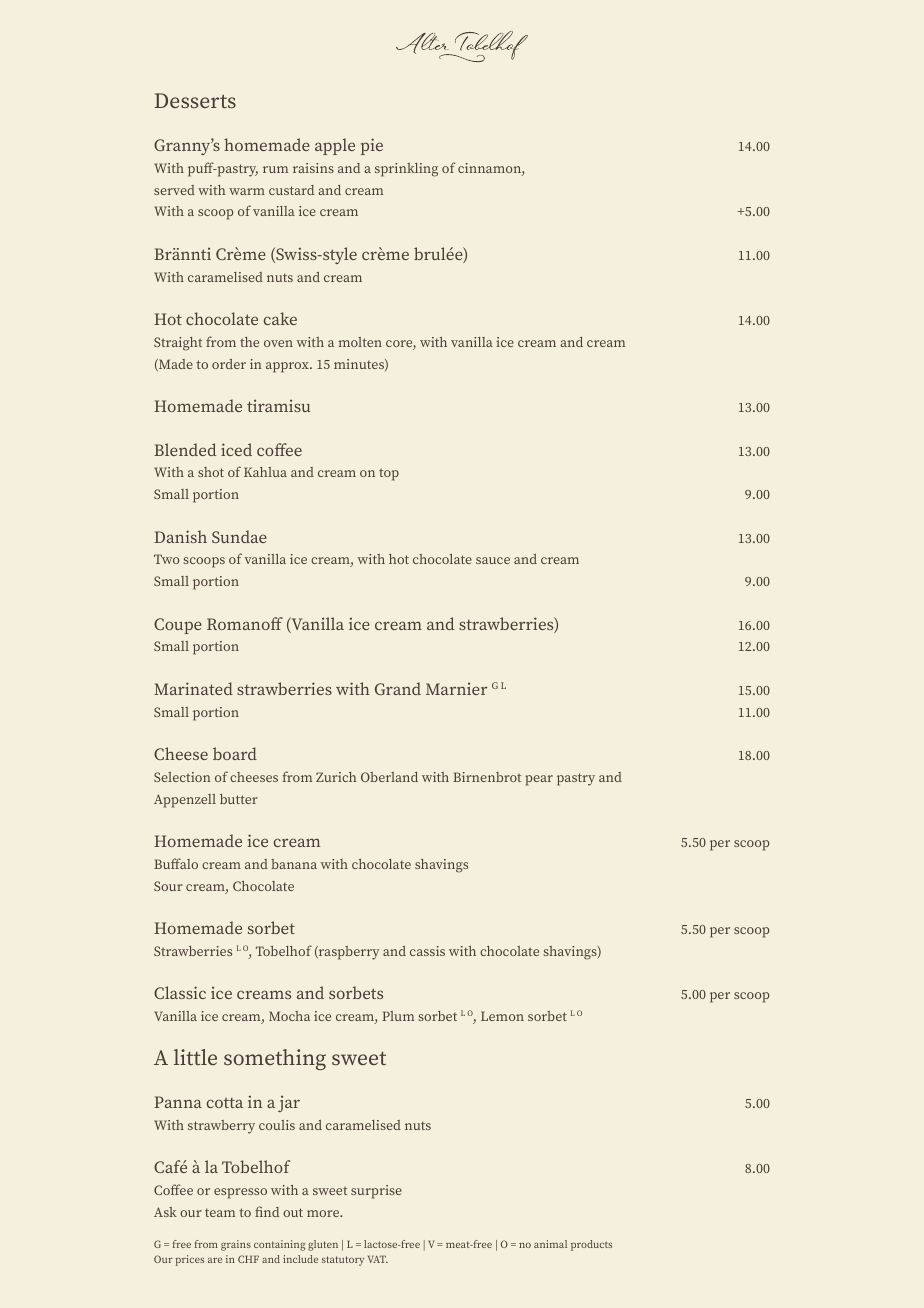 Image resolution: width=924 pixels, height=1308 pixels. What do you see at coordinates (398, 1016) in the image?
I see `Plum` at bounding box center [398, 1016].
